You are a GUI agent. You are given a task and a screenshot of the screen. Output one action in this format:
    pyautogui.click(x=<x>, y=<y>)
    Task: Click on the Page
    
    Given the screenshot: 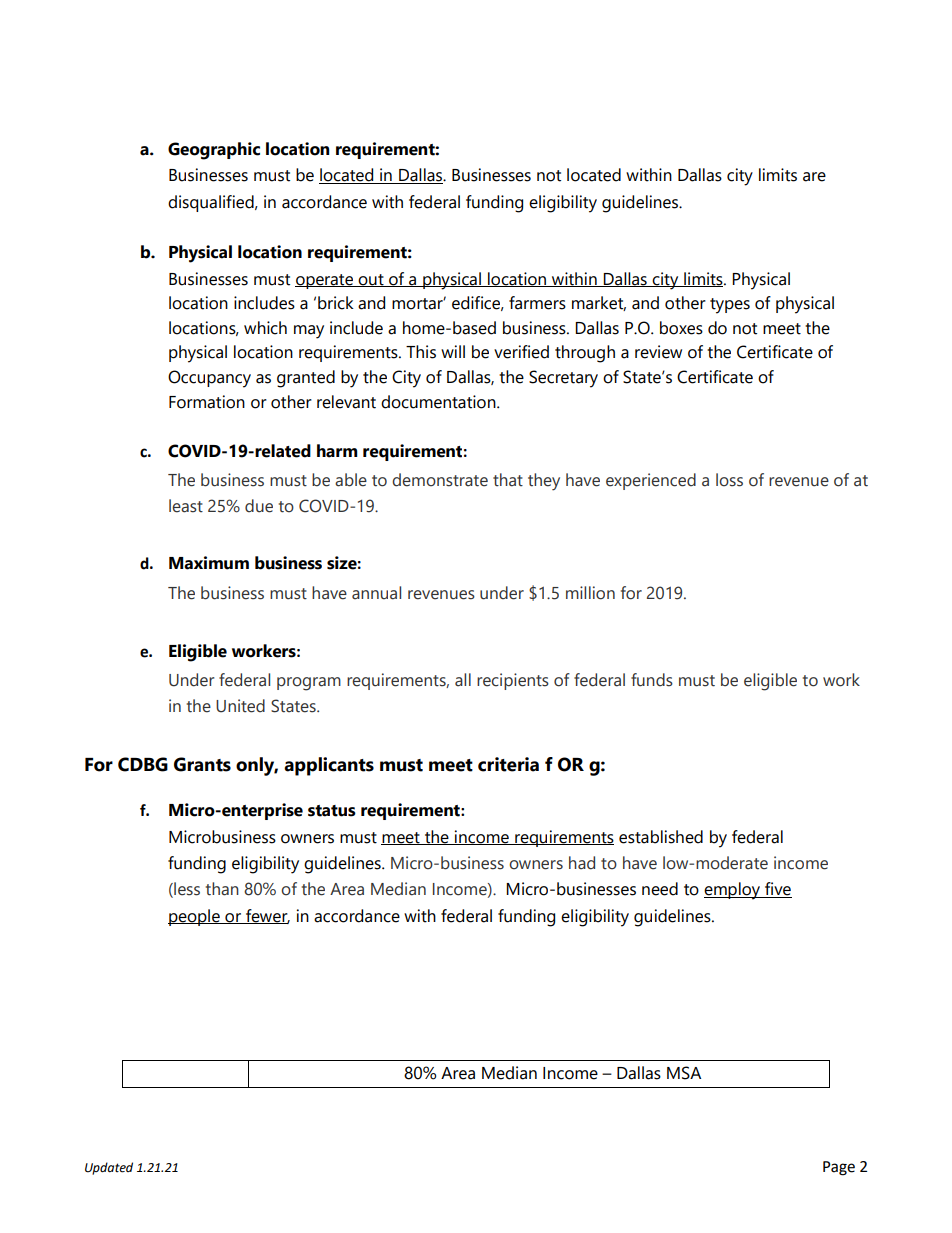 What is the action you would take?
    pyautogui.click(x=839, y=1168)
